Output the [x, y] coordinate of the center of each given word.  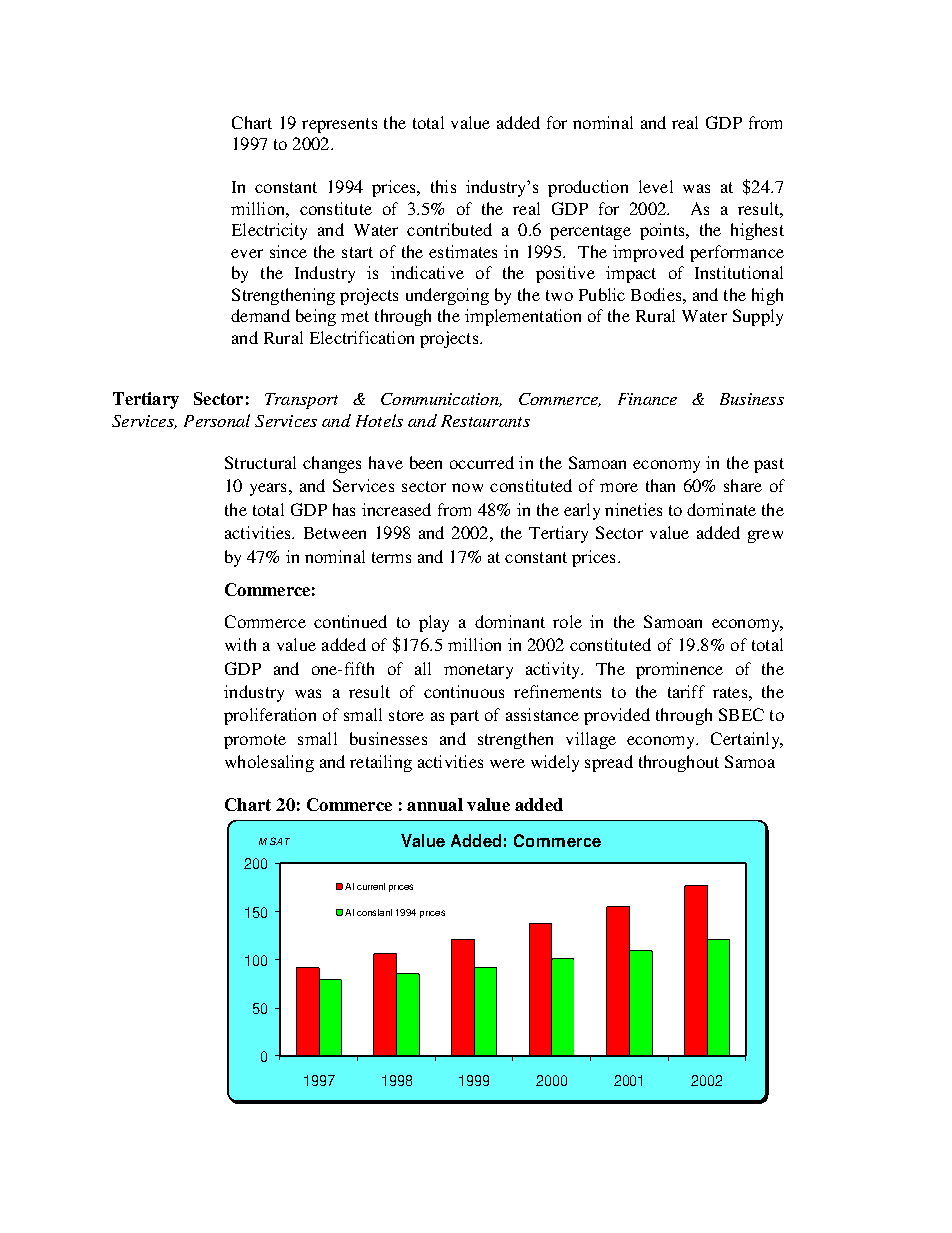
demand [260, 315]
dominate [721, 509]
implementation [523, 317]
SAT [280, 841]
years [268, 489]
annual [435, 804]
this [443, 186]
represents [339, 125]
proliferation [270, 716]
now [467, 487]
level [656, 186]
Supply [758, 317]
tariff [686, 691]
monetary [478, 671]
